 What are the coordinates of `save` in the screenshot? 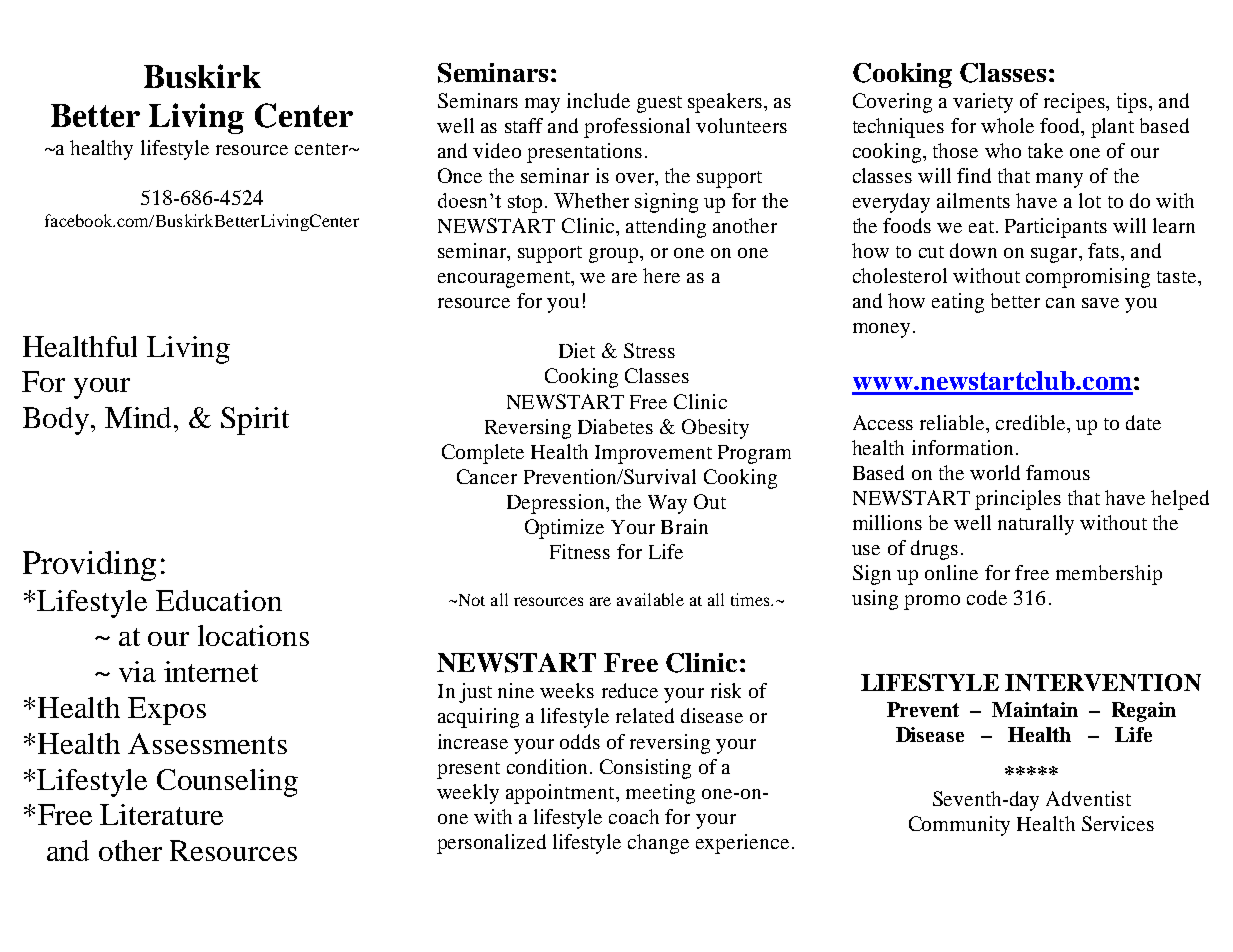 It's located at (1100, 303).
